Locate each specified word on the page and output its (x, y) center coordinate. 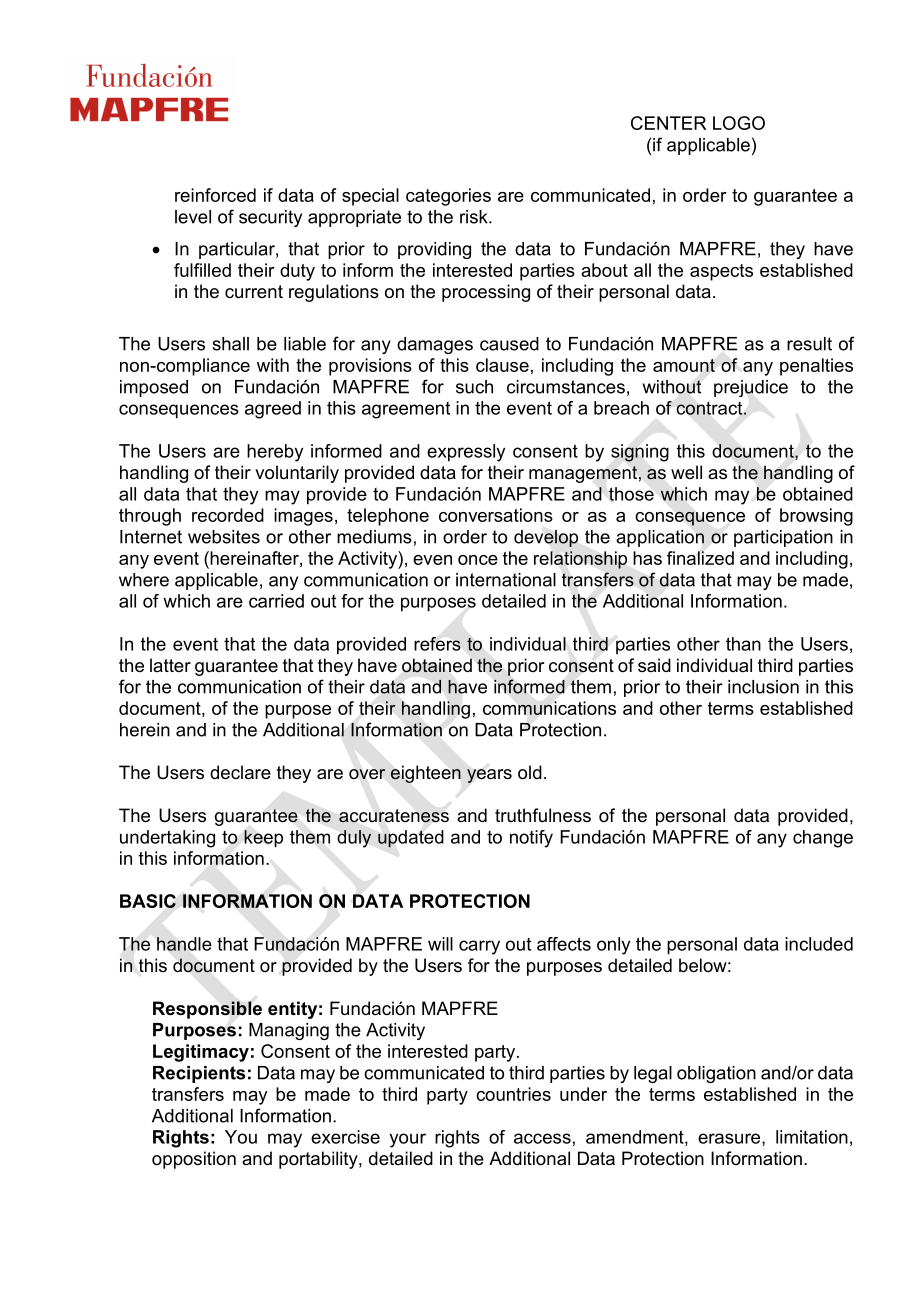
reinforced (215, 195)
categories (448, 197)
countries (513, 1094)
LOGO (739, 123)
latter (170, 665)
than (743, 644)
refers (437, 644)
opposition (194, 1160)
